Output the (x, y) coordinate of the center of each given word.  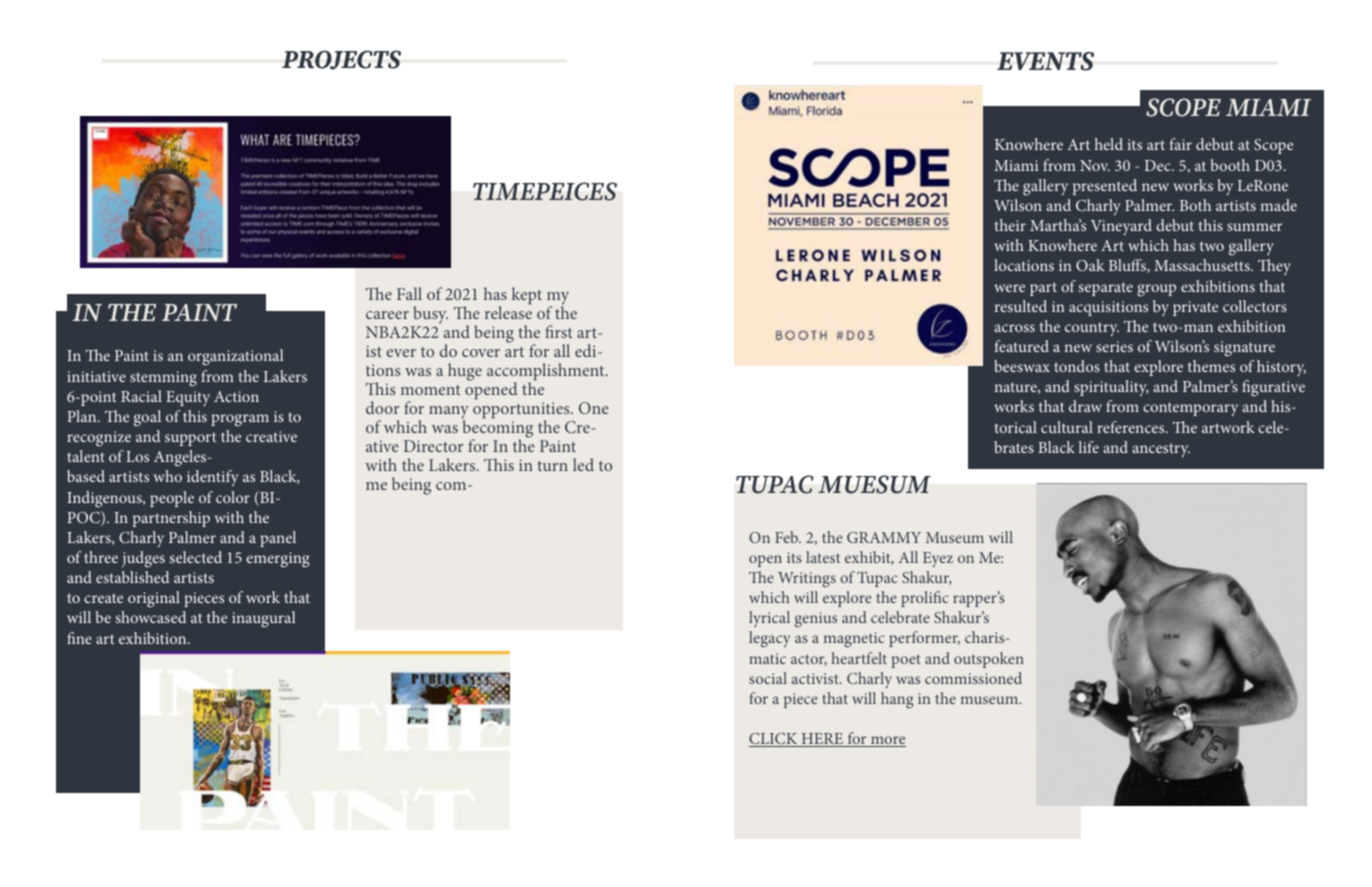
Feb (788, 537)
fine (79, 638)
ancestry (1161, 450)
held (1109, 144)
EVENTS (1045, 61)
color (233, 497)
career (387, 315)
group (1156, 290)
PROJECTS (341, 60)
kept (527, 296)
